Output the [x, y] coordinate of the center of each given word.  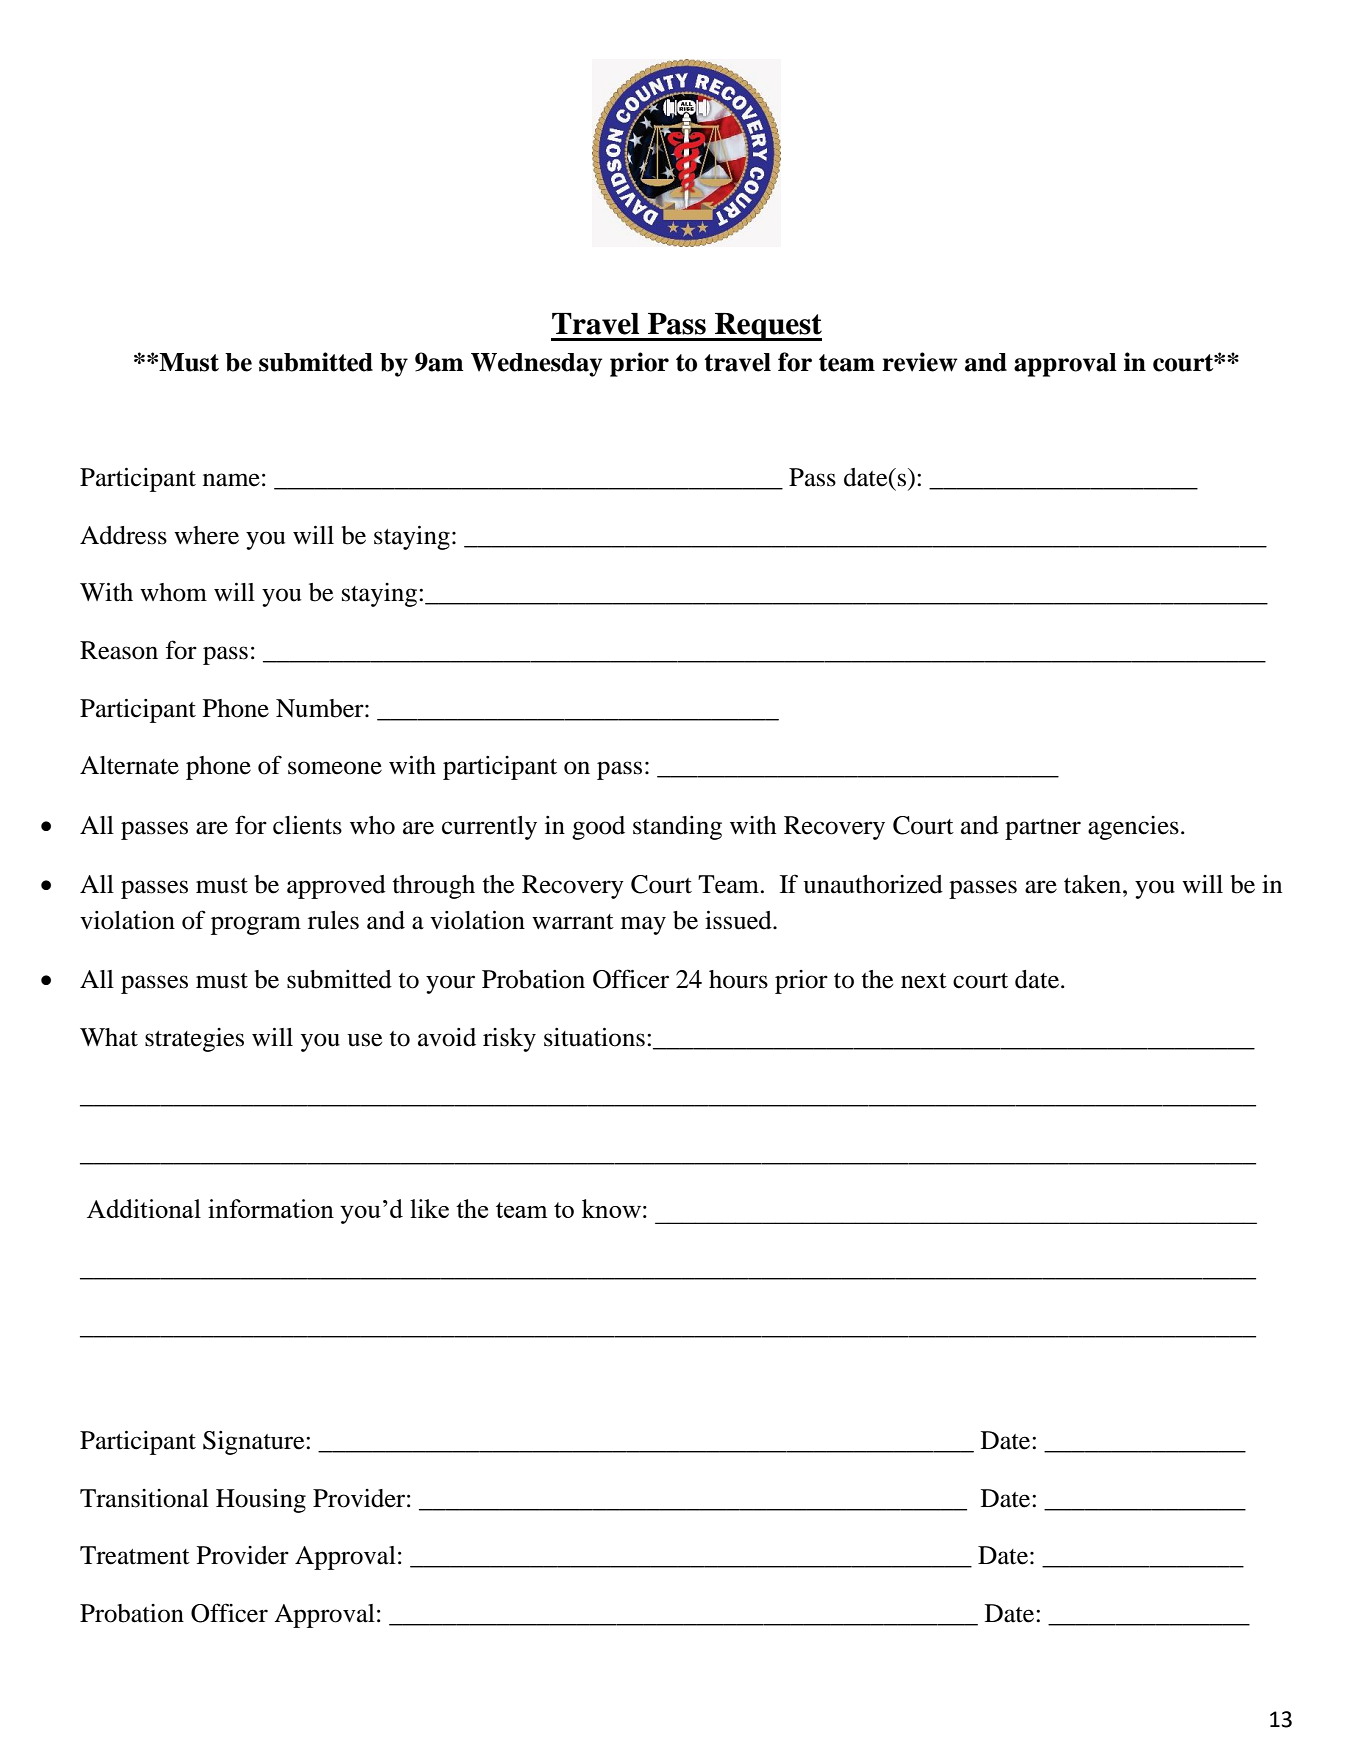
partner [1043, 829]
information [271, 1208]
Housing [261, 1501]
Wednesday [536, 365]
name [231, 480]
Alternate [129, 765]
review [920, 362]
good [598, 828]
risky [509, 1040]
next [924, 981]
